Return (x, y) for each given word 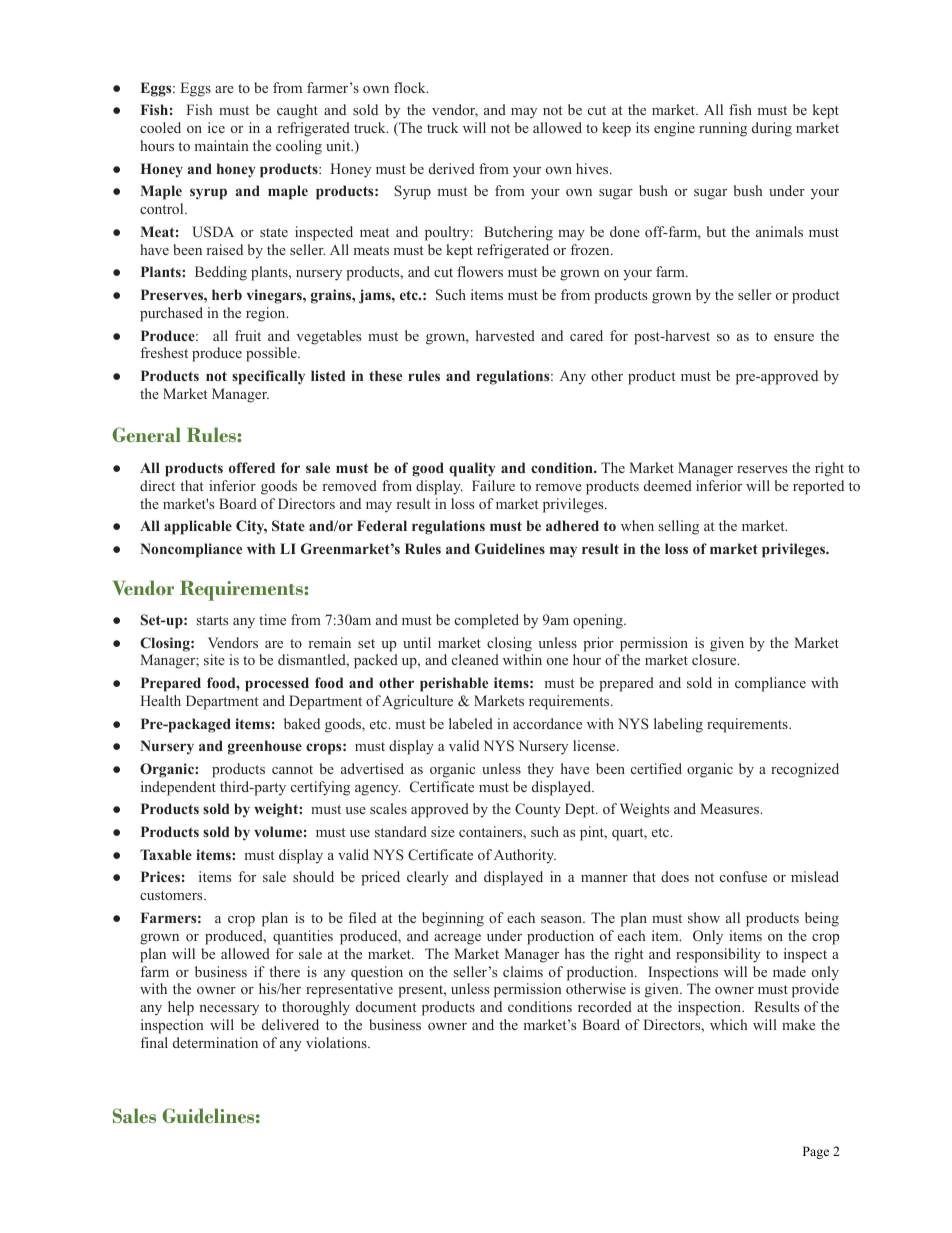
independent (178, 788)
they (540, 770)
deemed (668, 485)
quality (472, 469)
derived (452, 168)
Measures (731, 808)
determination (215, 1042)
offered (252, 467)
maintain (222, 145)
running (723, 129)
